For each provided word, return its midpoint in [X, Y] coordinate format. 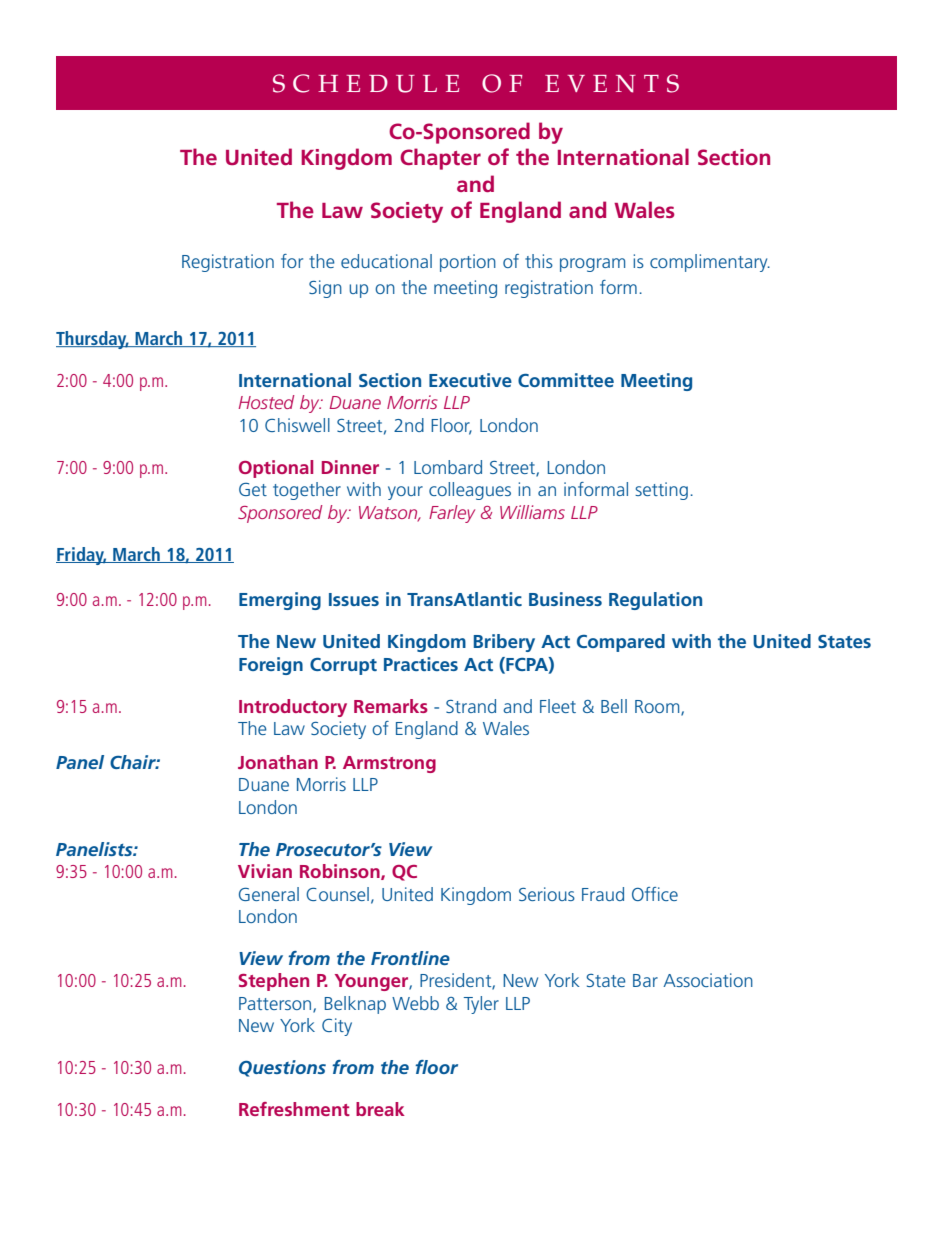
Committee [566, 380]
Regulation [655, 601]
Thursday [92, 340]
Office [655, 894]
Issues [354, 599]
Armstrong [389, 764]
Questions [282, 1068]
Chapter [440, 159]
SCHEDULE [366, 83]
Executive [470, 380]
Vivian [265, 871]
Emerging [280, 601]
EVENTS [612, 83]
